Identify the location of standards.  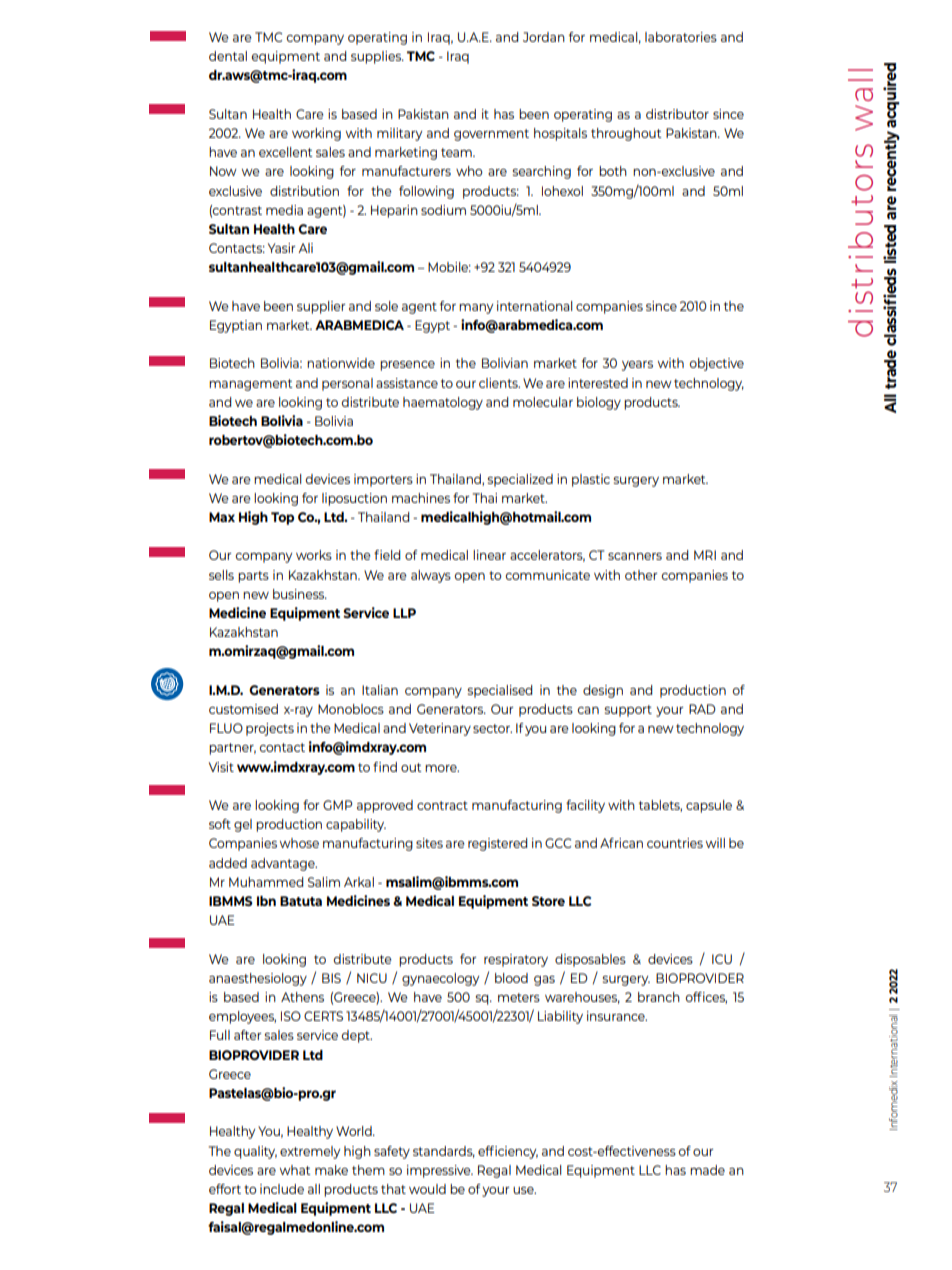
(444, 1152).
